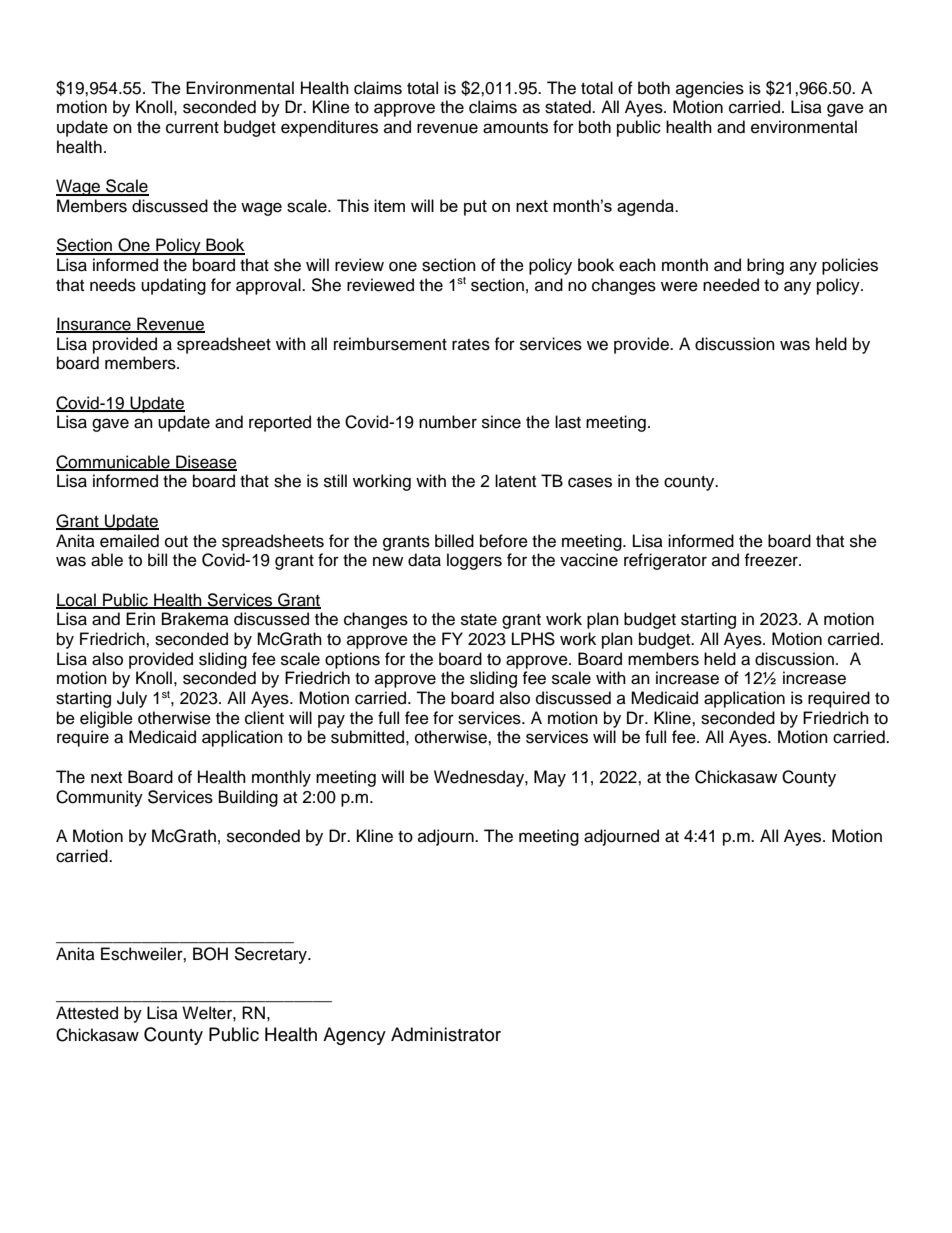  What do you see at coordinates (446, 1034) in the screenshot?
I see `Administrator` at bounding box center [446, 1034].
